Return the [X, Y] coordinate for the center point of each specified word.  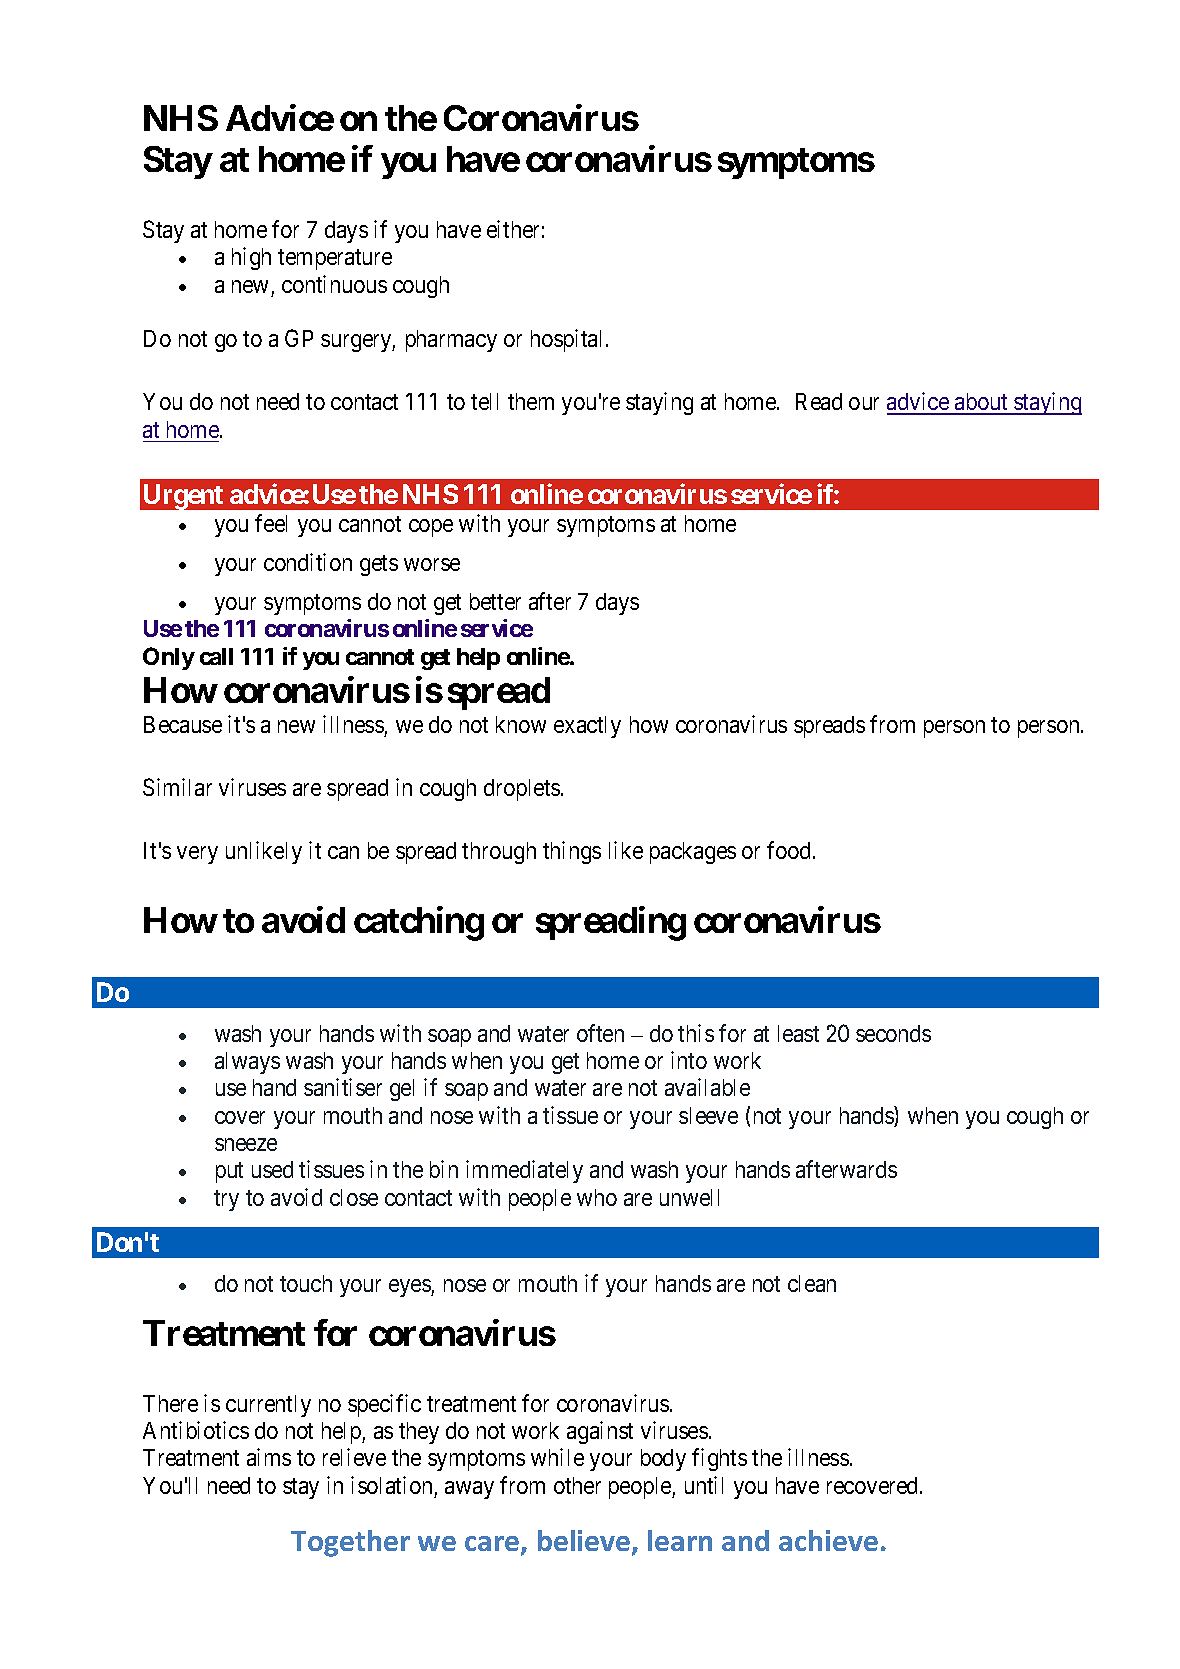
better [495, 601]
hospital [569, 340]
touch [306, 1283]
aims [269, 1457]
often [600, 1033]
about [981, 403]
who [597, 1197]
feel [271, 523]
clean [812, 1283]
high [251, 258]
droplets [522, 790]
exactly [587, 727]
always [247, 1063]
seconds [893, 1033]
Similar [177, 787]
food [790, 850]
